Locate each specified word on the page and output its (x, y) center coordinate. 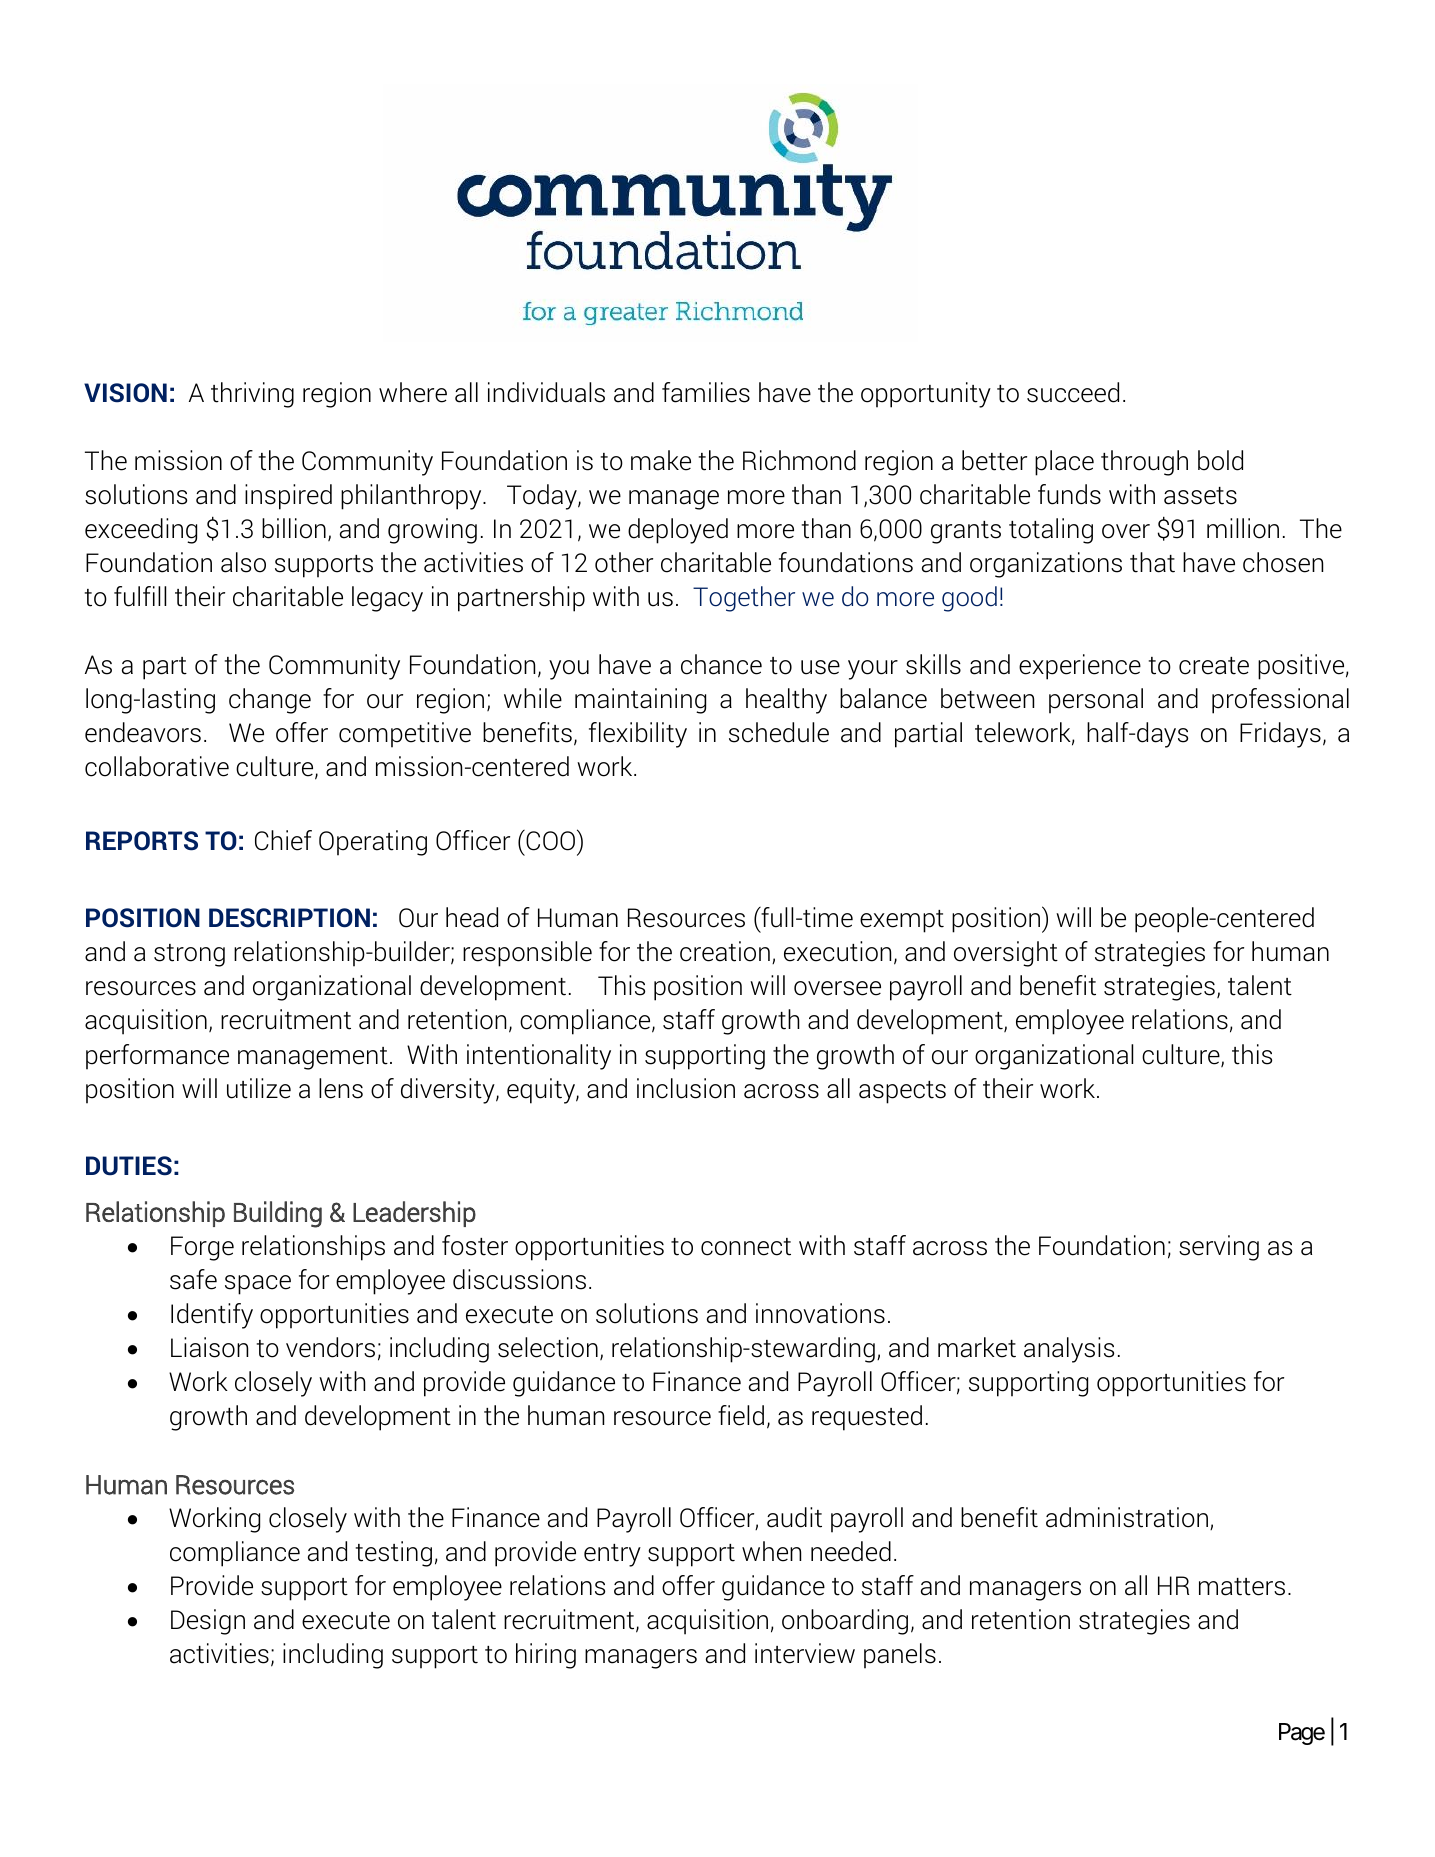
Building (278, 1214)
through (1144, 463)
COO (551, 840)
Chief (283, 840)
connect (746, 1247)
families (706, 392)
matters (1242, 1587)
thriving (252, 395)
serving (1219, 1248)
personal (1096, 701)
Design (208, 1622)
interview (805, 1653)
